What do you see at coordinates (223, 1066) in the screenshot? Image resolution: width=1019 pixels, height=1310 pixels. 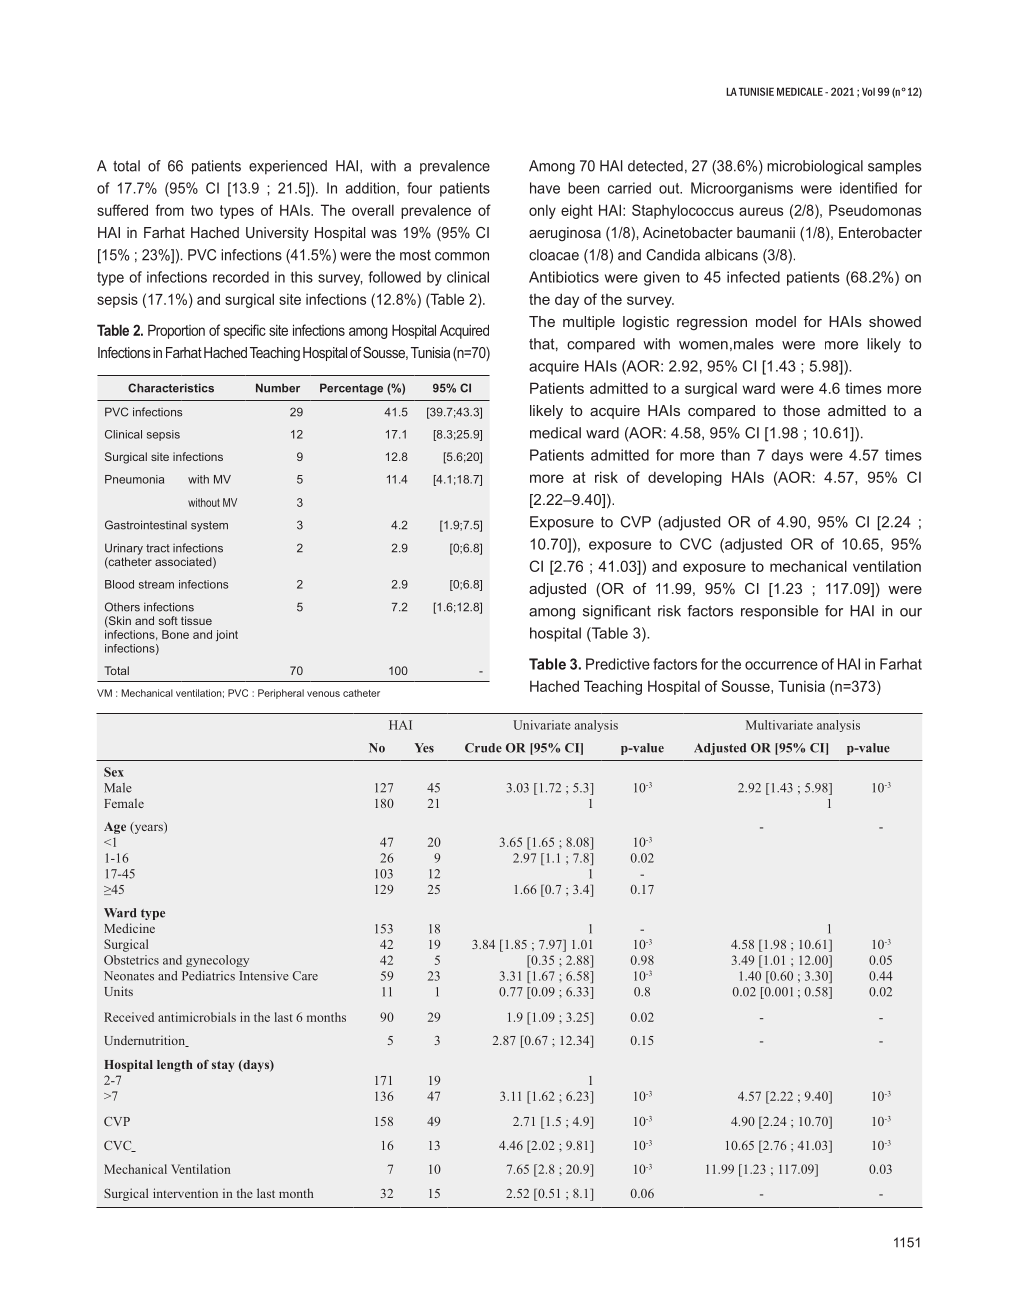 I see `stay` at bounding box center [223, 1066].
